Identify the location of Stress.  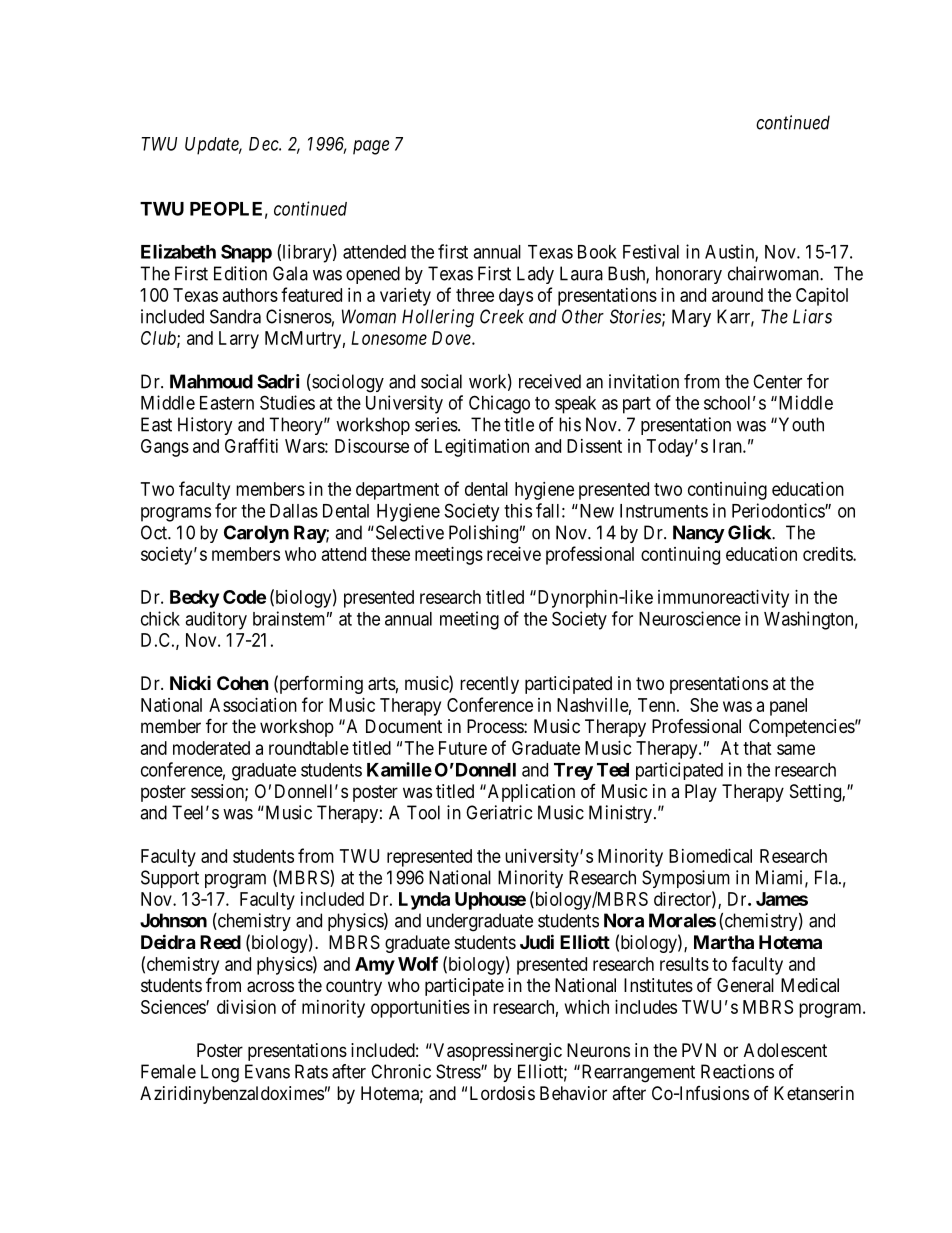
(459, 1071).
